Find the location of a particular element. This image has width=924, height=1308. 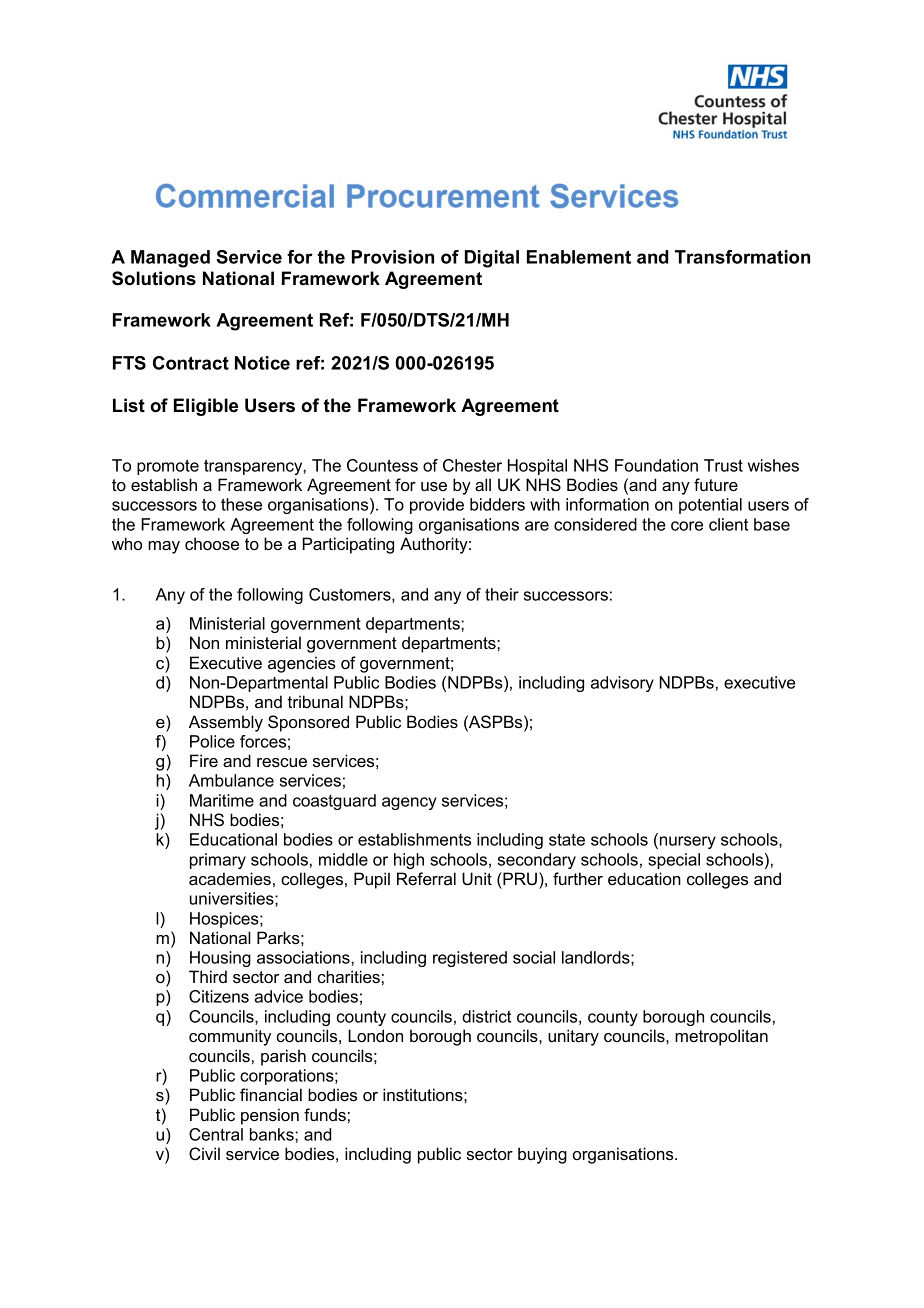

academies is located at coordinates (230, 878).
